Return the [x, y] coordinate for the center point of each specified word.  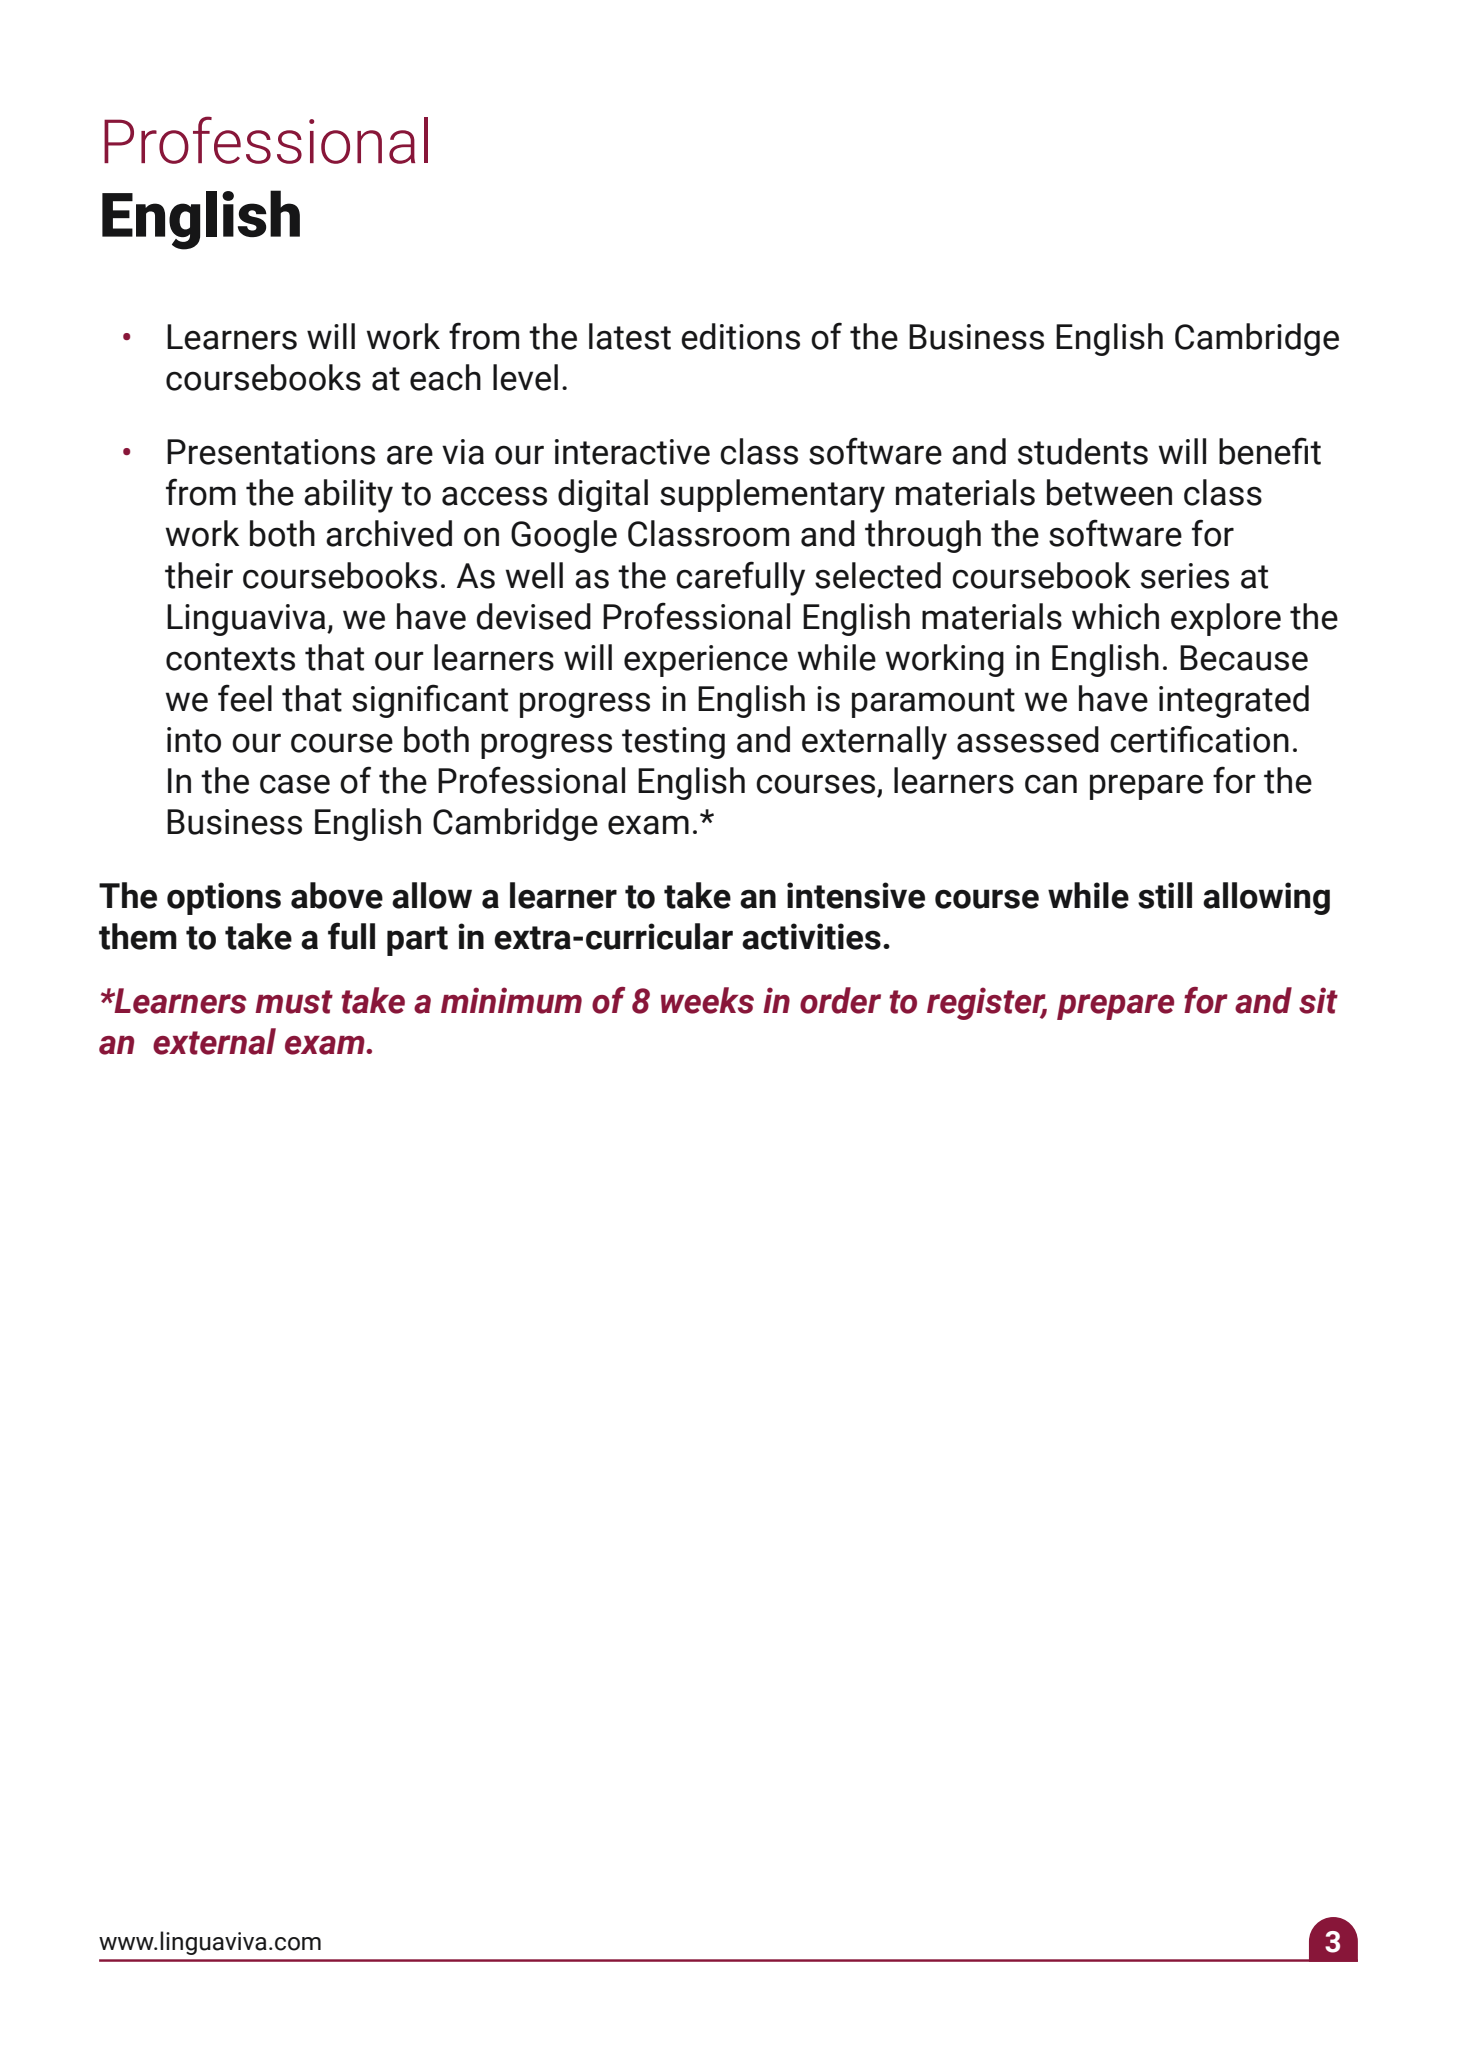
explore [1226, 619]
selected [878, 575]
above [337, 895]
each [445, 377]
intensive [856, 895]
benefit [1270, 451]
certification [1199, 739]
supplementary [772, 496]
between [1109, 492]
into [194, 740]
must [294, 1002]
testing [673, 743]
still [1165, 895]
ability [348, 496]
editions [740, 336]
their [199, 575]
